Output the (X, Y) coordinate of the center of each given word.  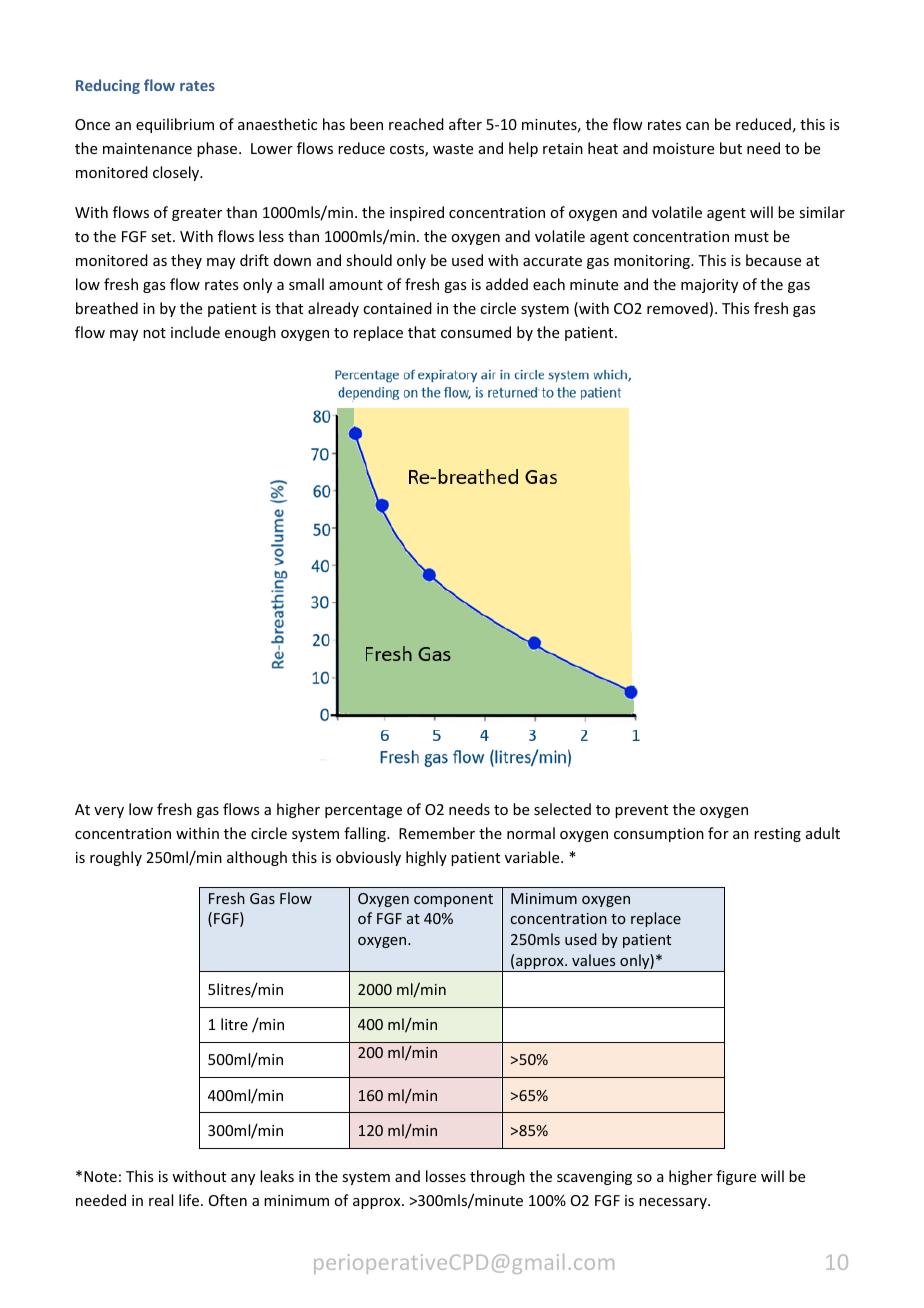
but (731, 148)
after (465, 124)
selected (562, 809)
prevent (641, 811)
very (109, 812)
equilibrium (175, 125)
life (190, 1200)
